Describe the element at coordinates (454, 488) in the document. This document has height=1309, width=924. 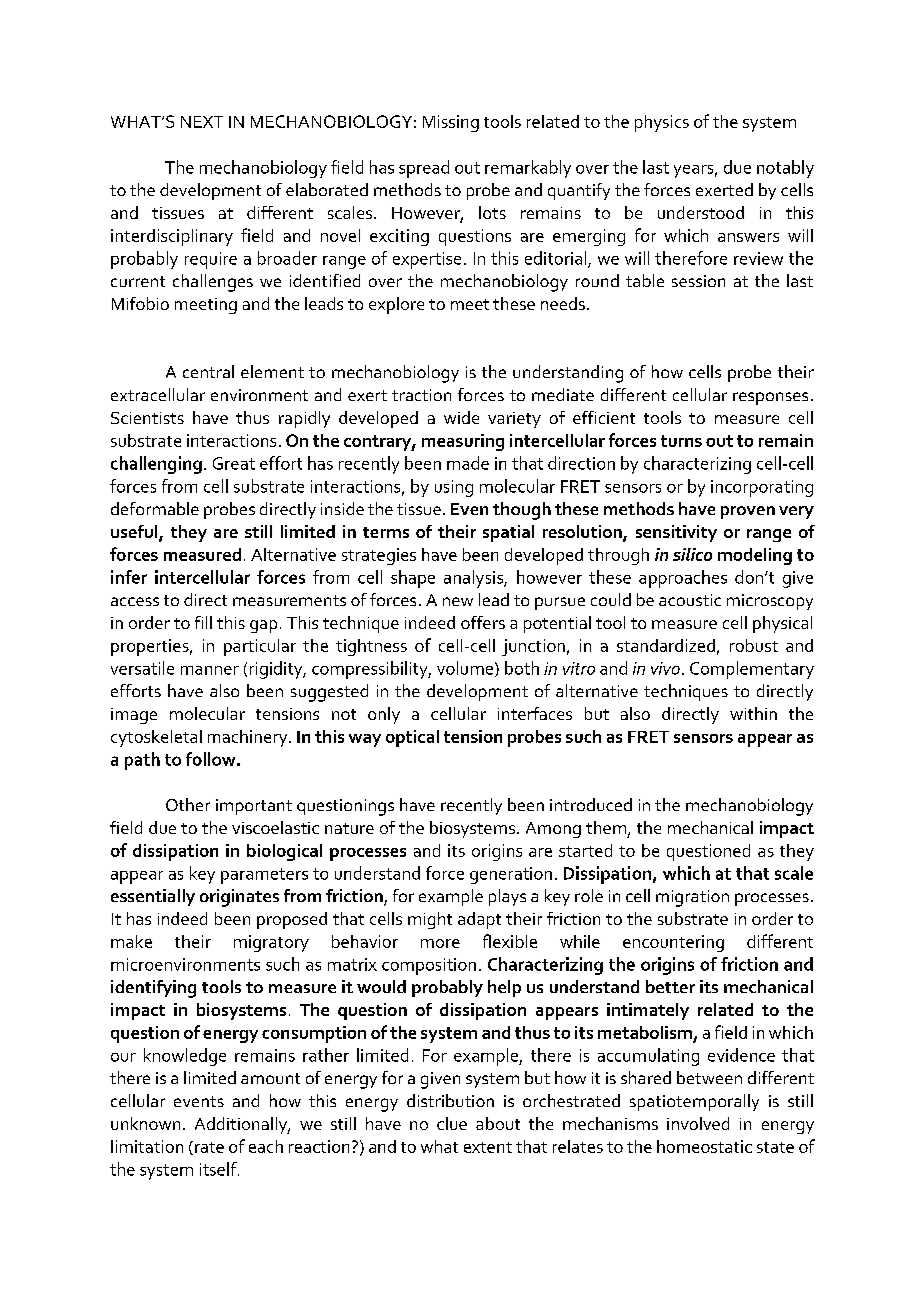
I see `using` at that location.
